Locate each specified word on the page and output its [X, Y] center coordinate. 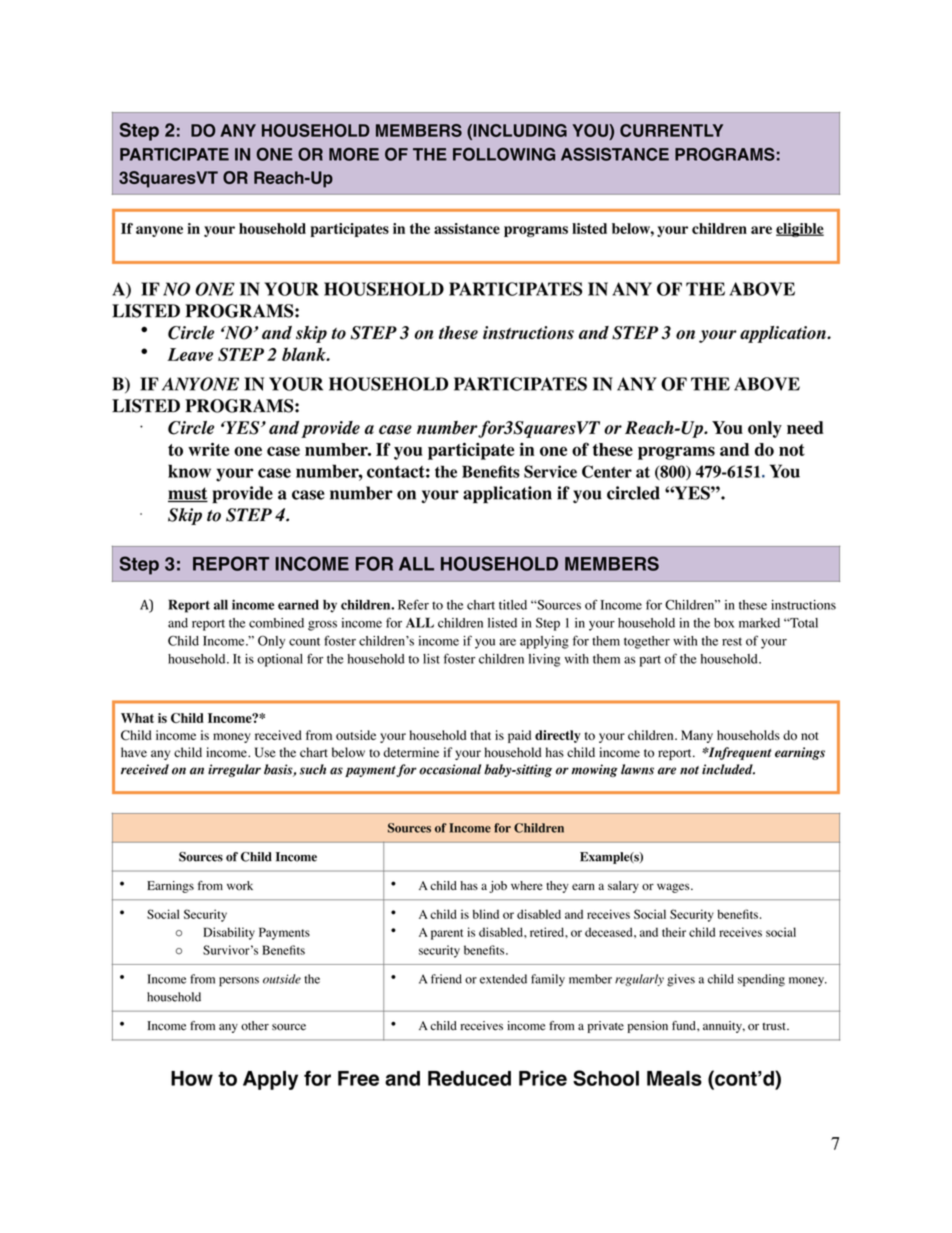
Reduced [469, 1078]
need [805, 427]
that [480, 735]
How [192, 1078]
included [728, 769]
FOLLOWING [504, 154]
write [208, 449]
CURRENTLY [671, 130]
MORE [354, 154]
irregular [234, 770]
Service [550, 471]
